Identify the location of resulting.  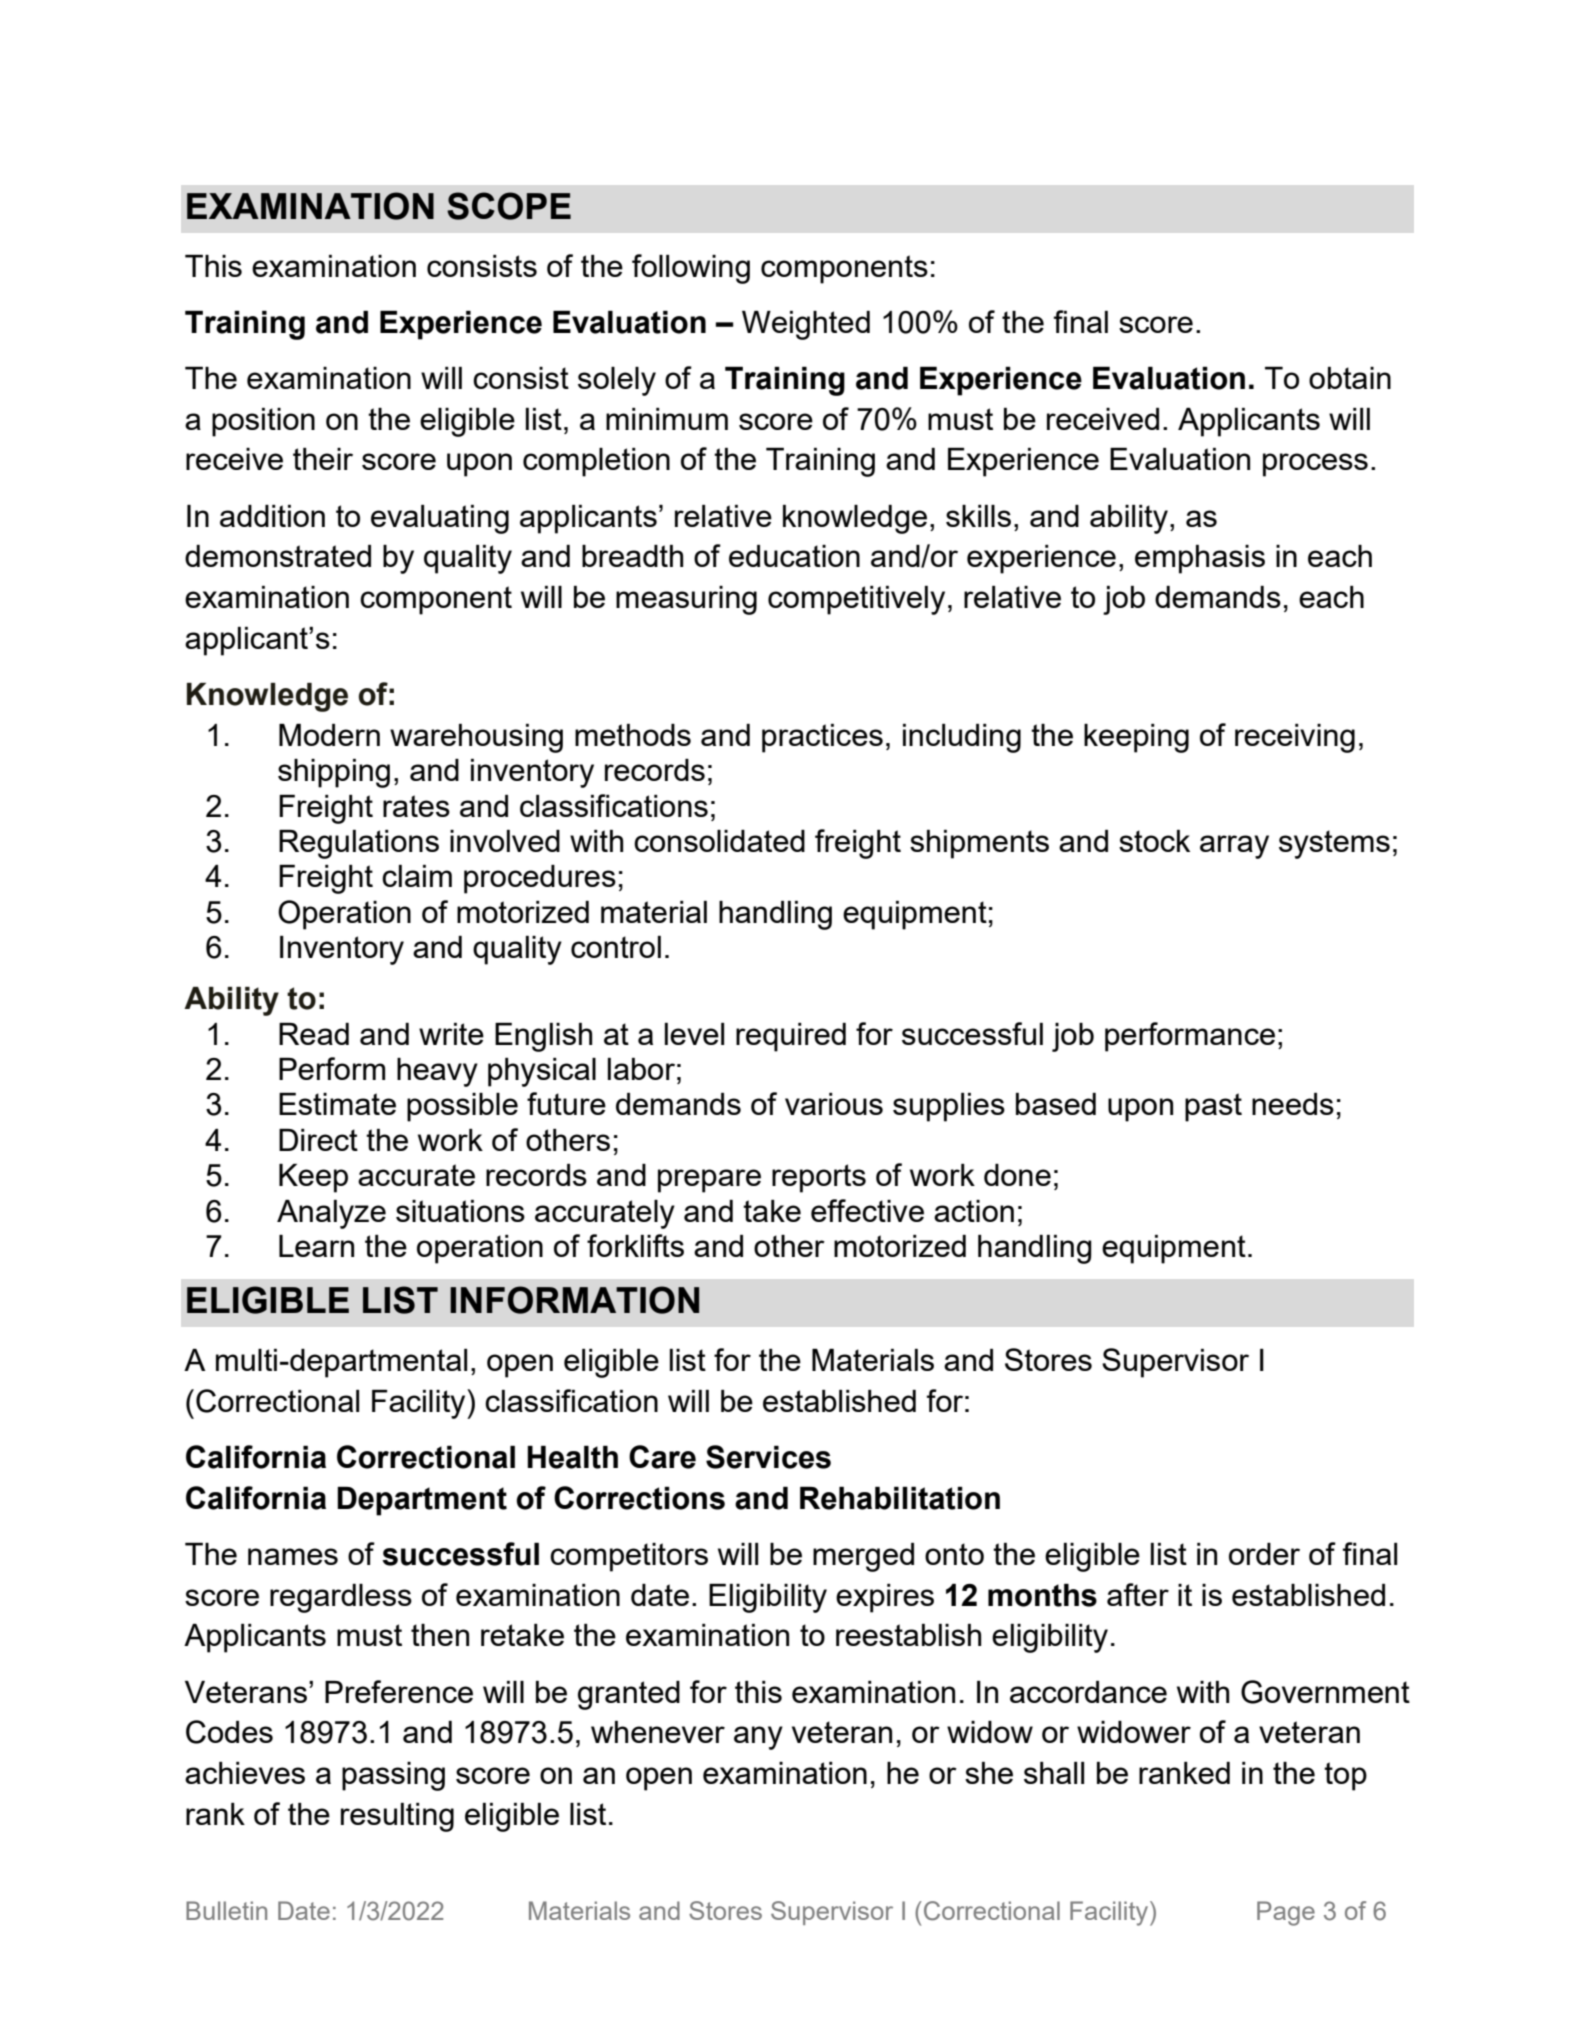
(397, 1817).
